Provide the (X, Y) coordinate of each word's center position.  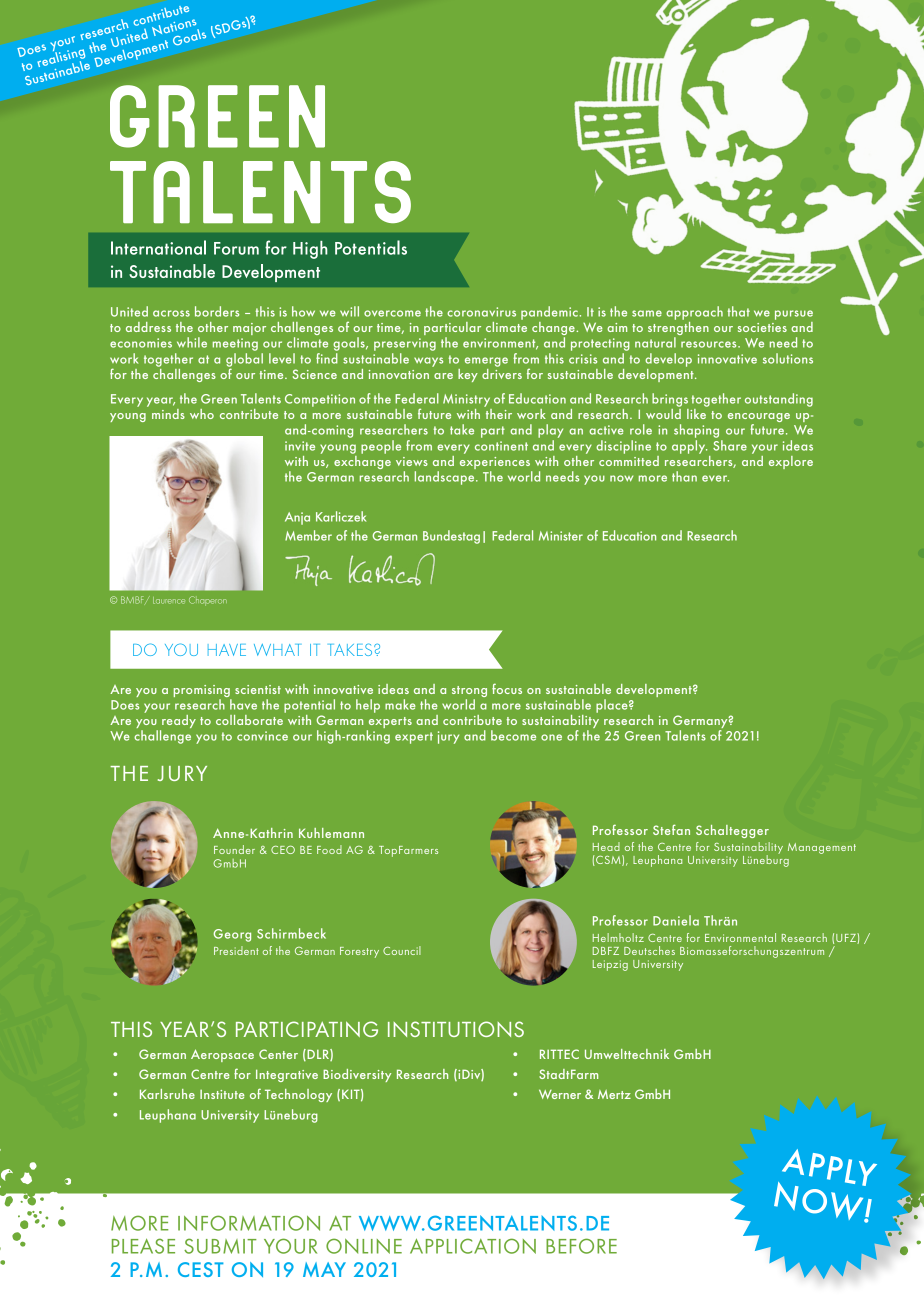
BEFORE (581, 1246)
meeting (235, 344)
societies (762, 327)
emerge (486, 362)
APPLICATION (473, 1246)
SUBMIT (220, 1246)
